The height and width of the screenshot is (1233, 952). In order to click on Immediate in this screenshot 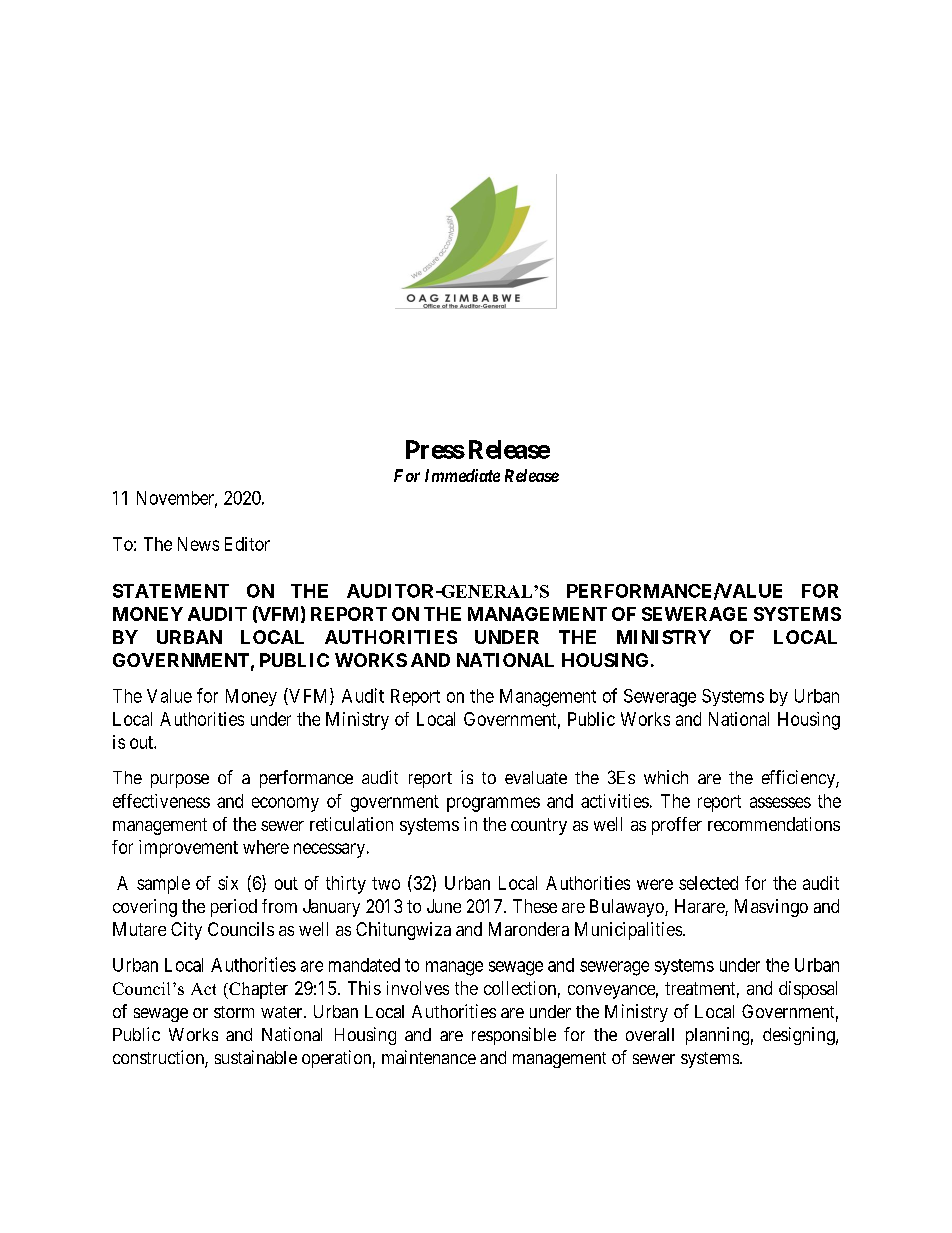, I will do `click(462, 475)`.
